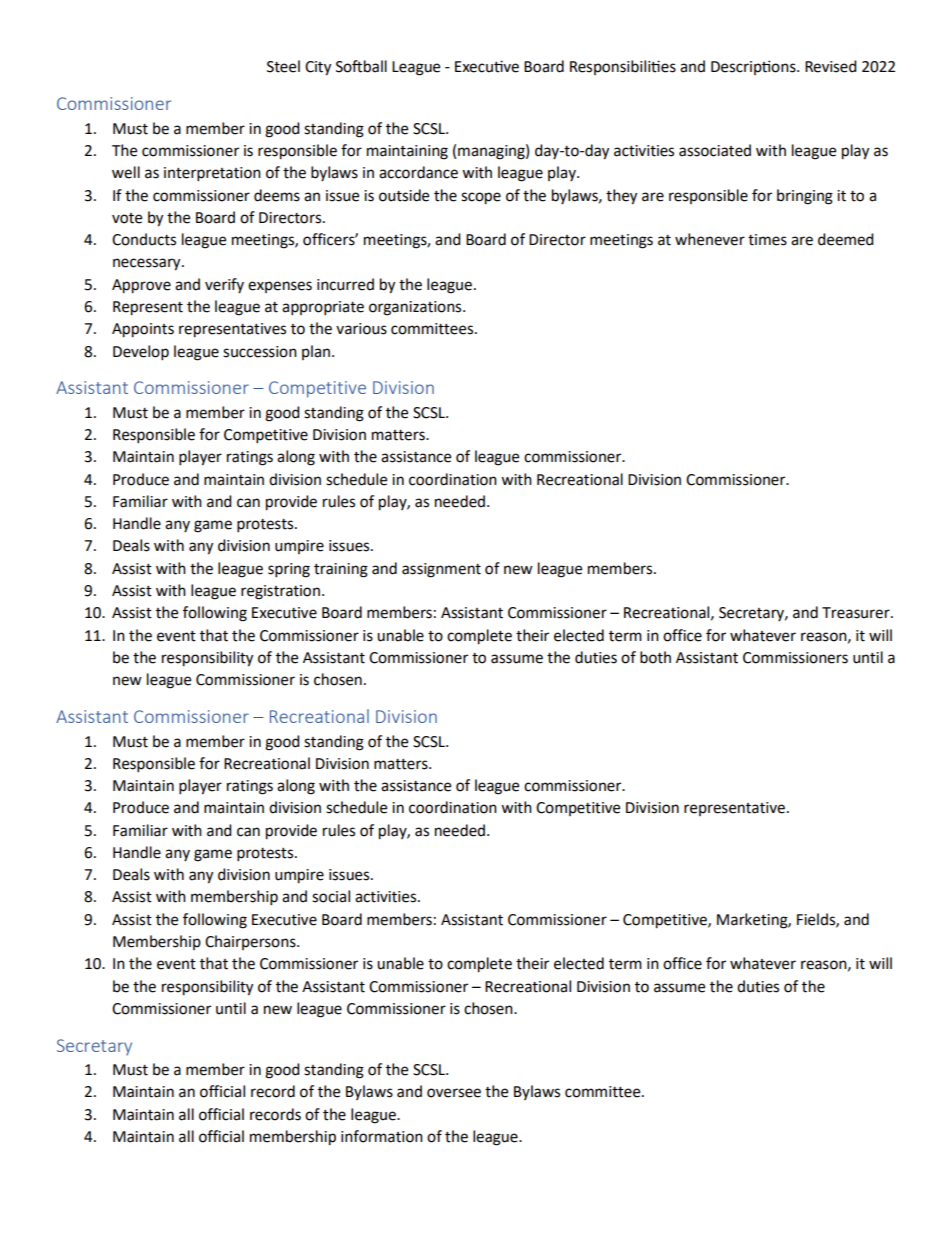 The image size is (952, 1233). What do you see at coordinates (224, 285) in the screenshot?
I see `verify` at bounding box center [224, 285].
